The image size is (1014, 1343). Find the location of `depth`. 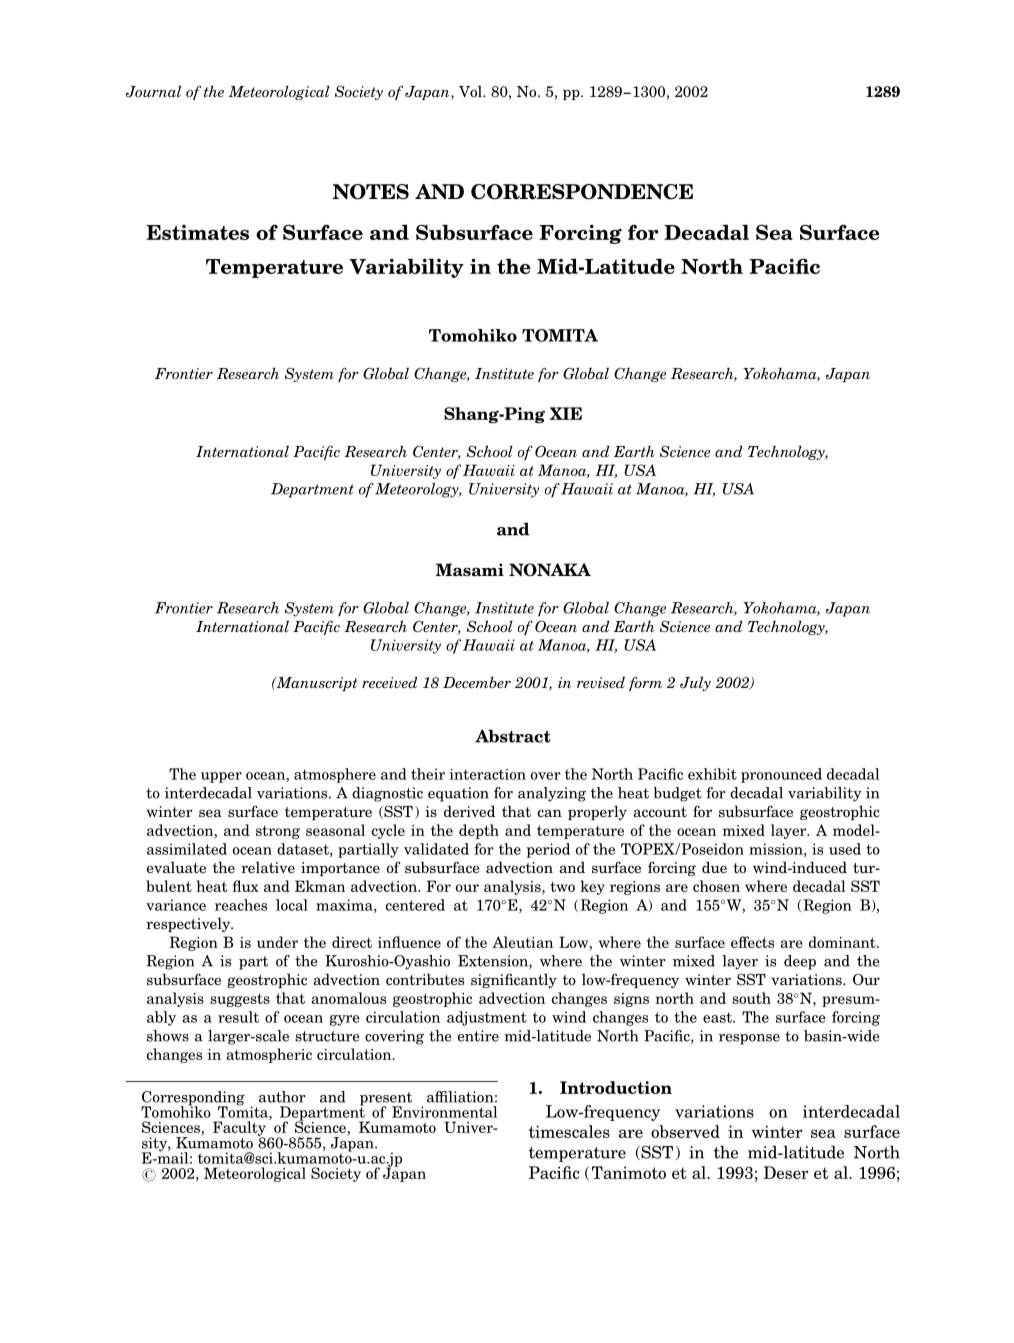

depth is located at coordinates (479, 831).
